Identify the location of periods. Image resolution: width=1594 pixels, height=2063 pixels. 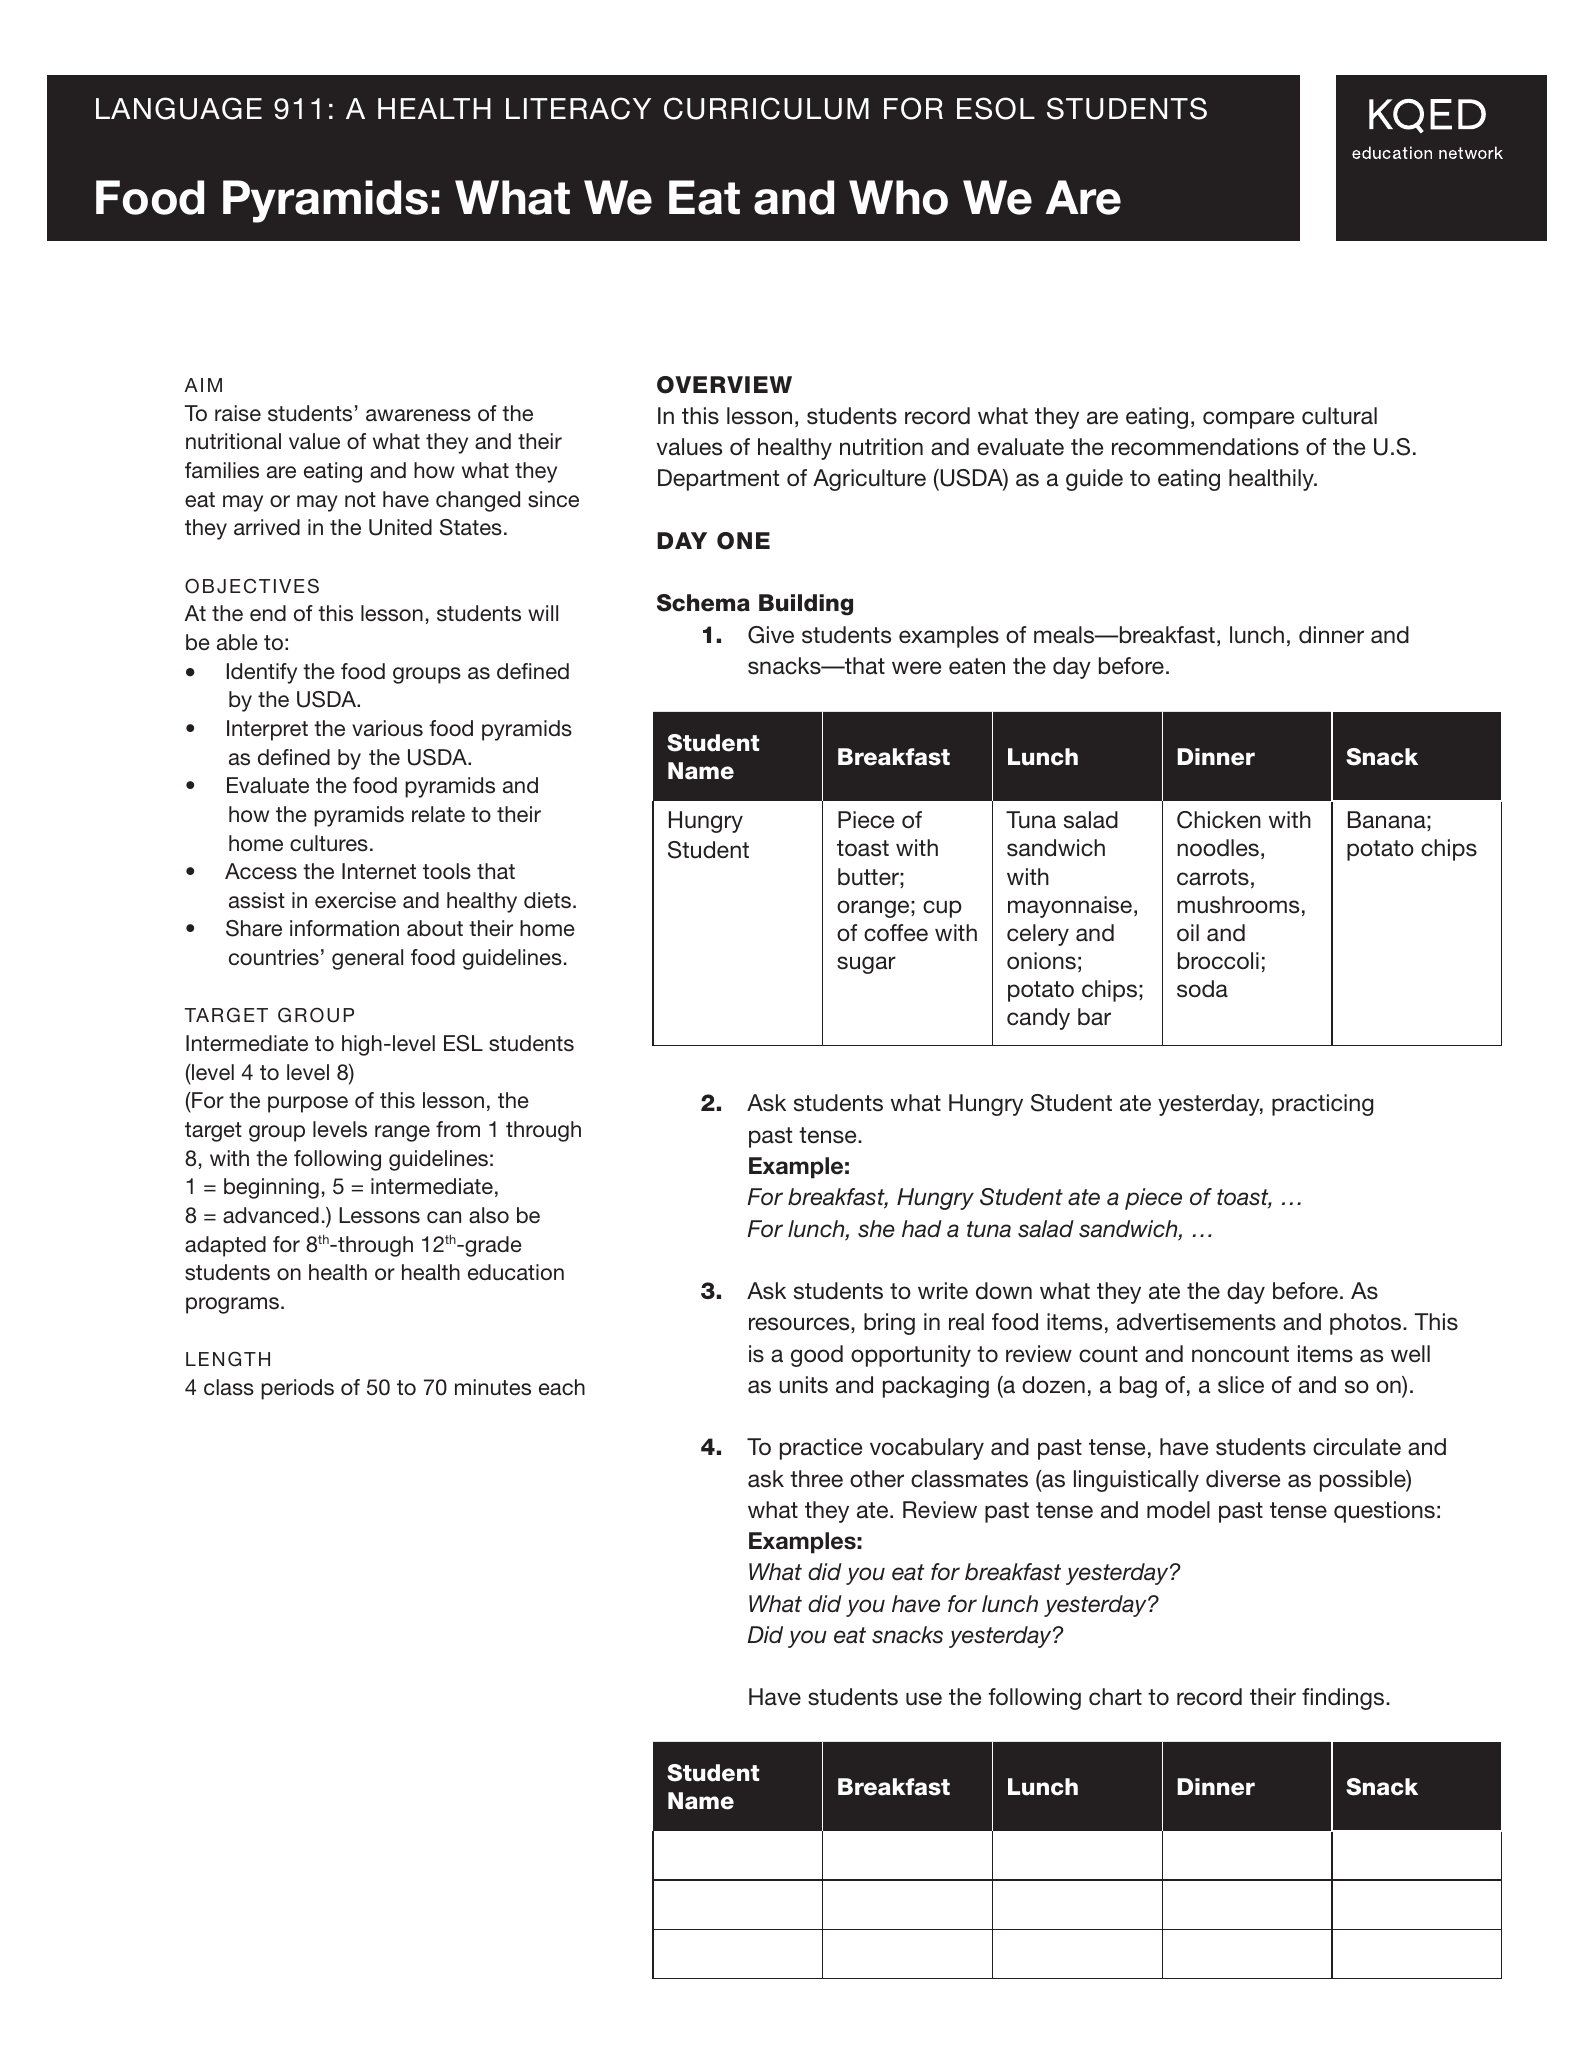
(297, 1389).
